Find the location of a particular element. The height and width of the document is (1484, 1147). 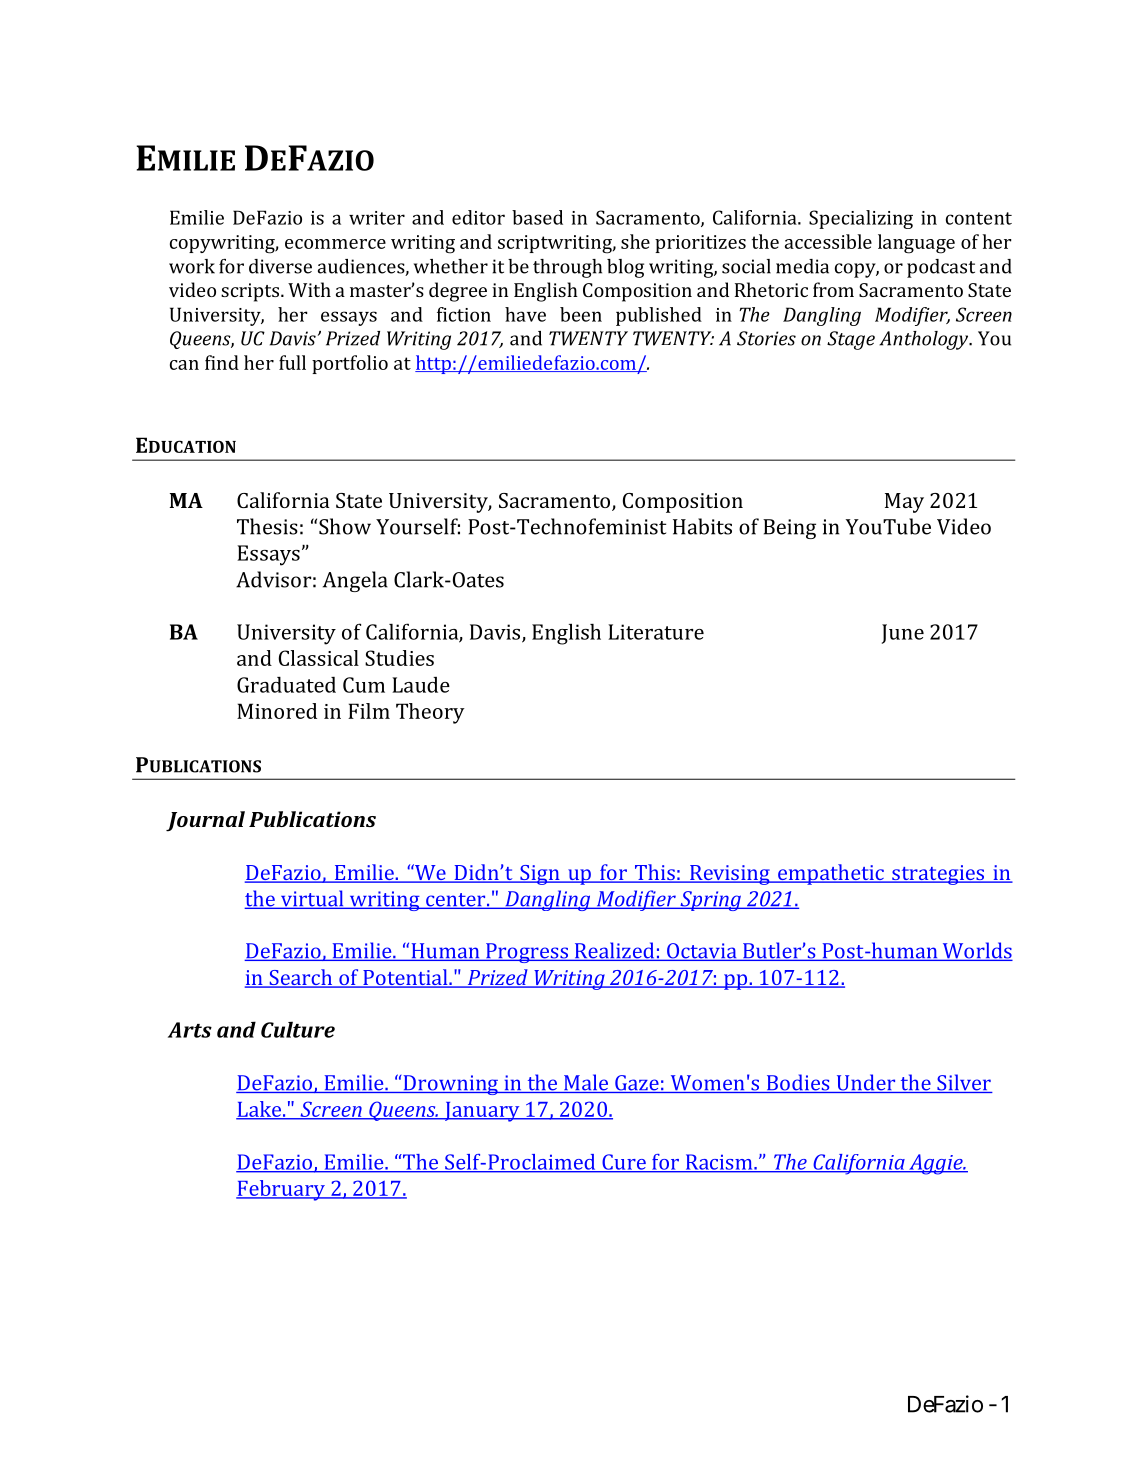

Thesis is located at coordinates (267, 526).
